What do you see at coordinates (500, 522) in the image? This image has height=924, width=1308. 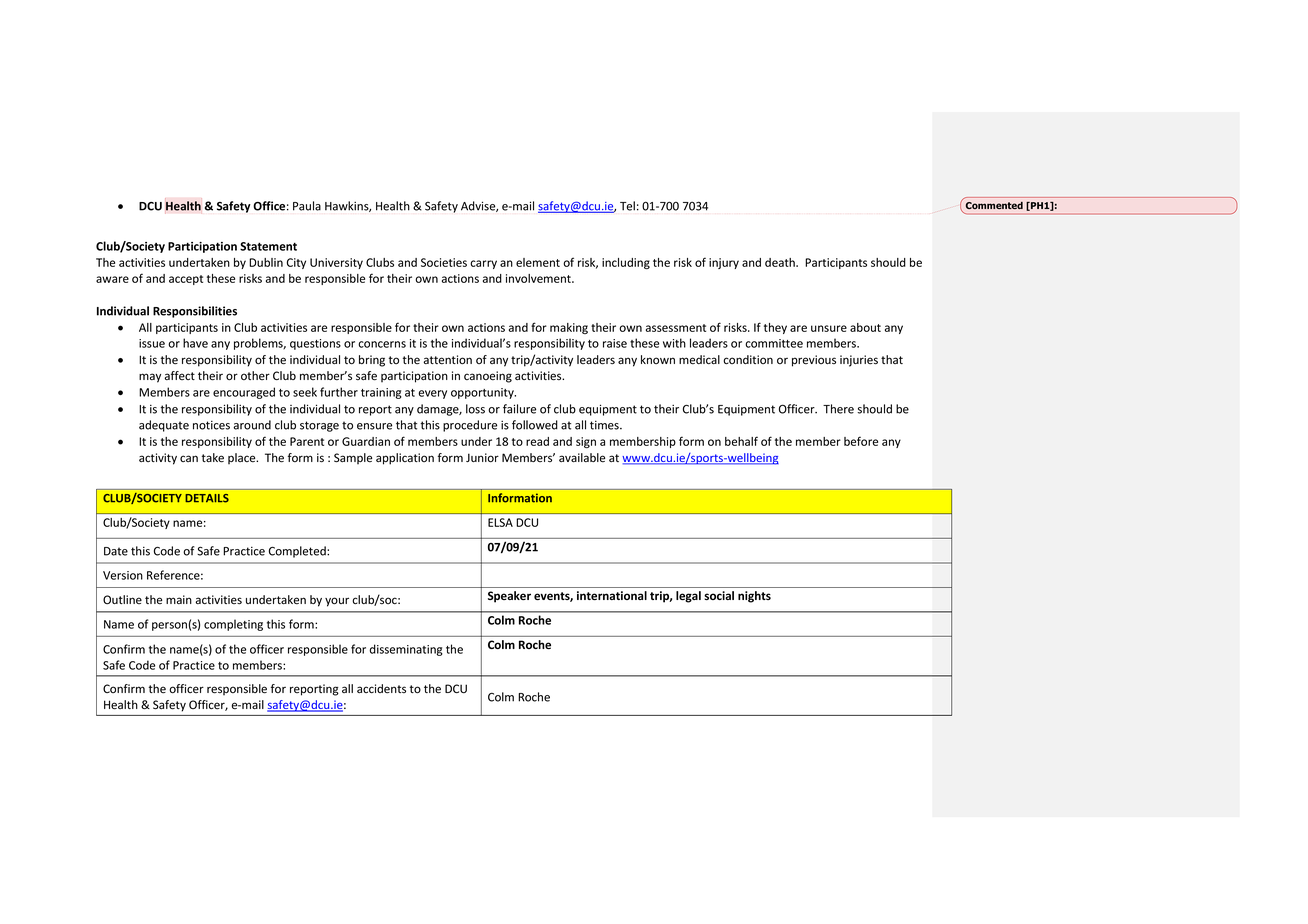 I see `ELSA` at bounding box center [500, 522].
